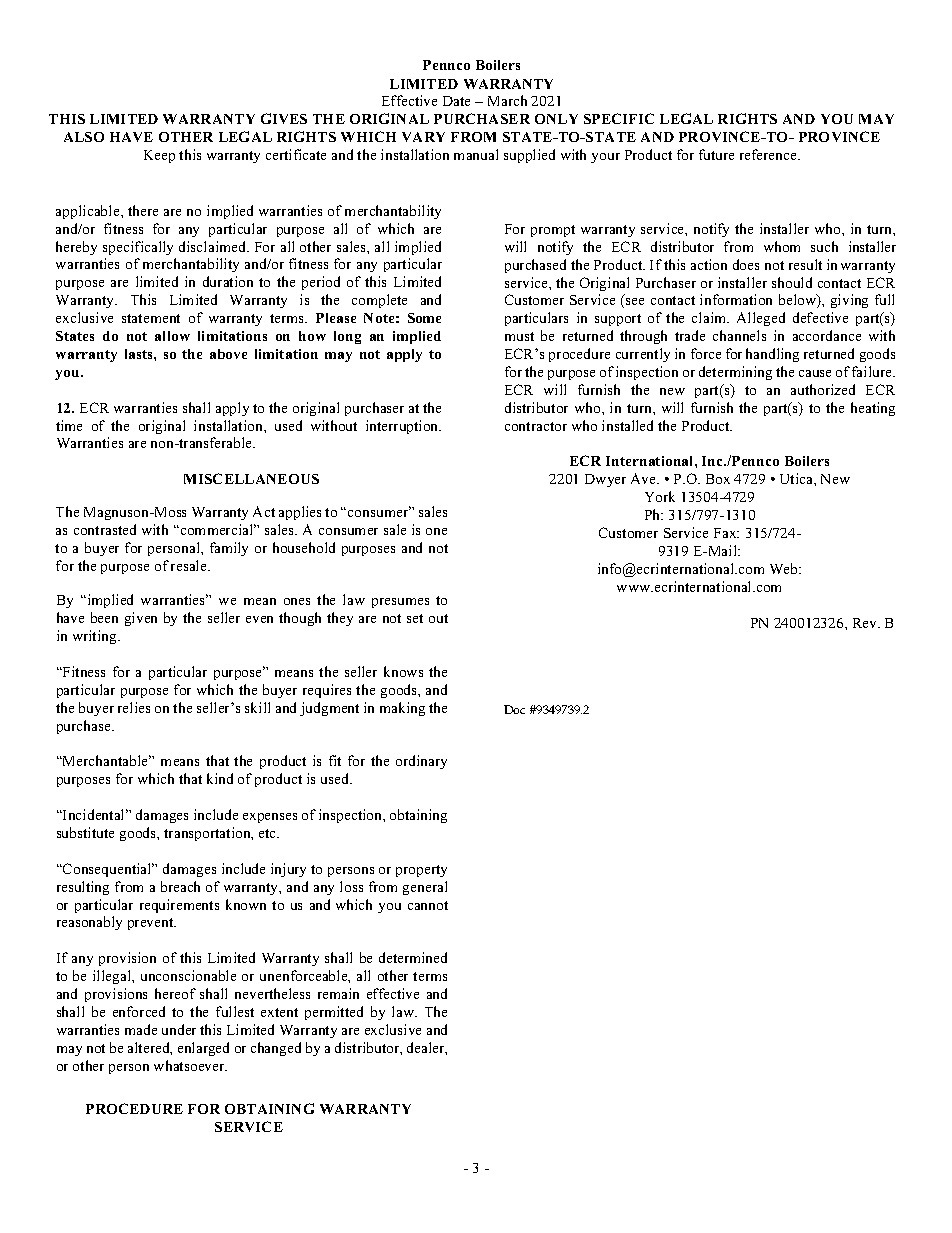  What do you see at coordinates (159, 156) in the screenshot?
I see `Keep` at bounding box center [159, 156].
